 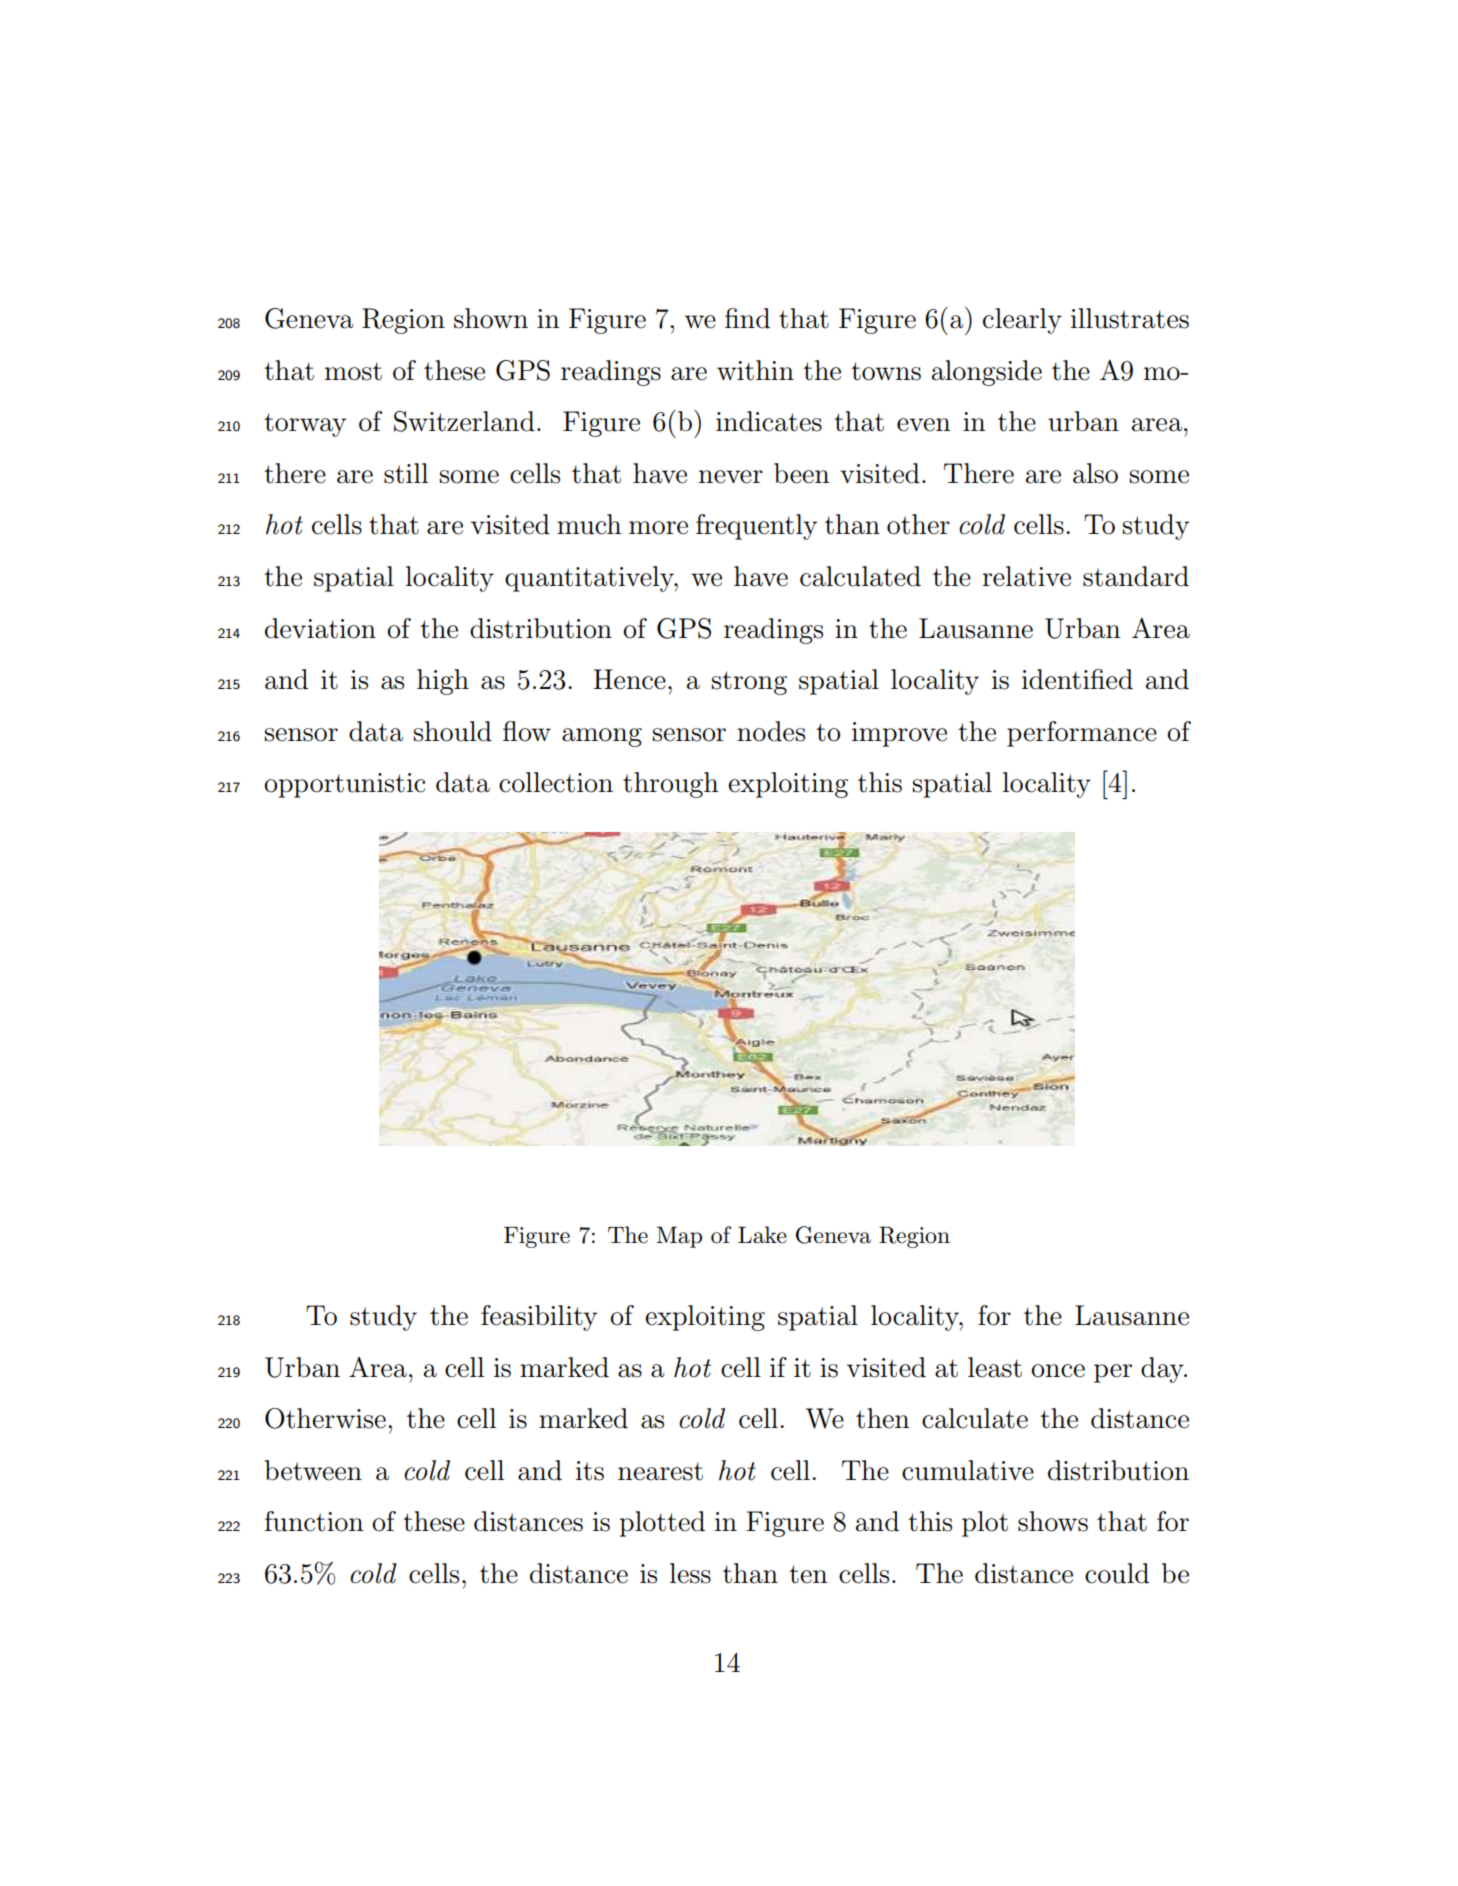 What do you see at coordinates (762, 1235) in the page?
I see `Lake` at bounding box center [762, 1235].
